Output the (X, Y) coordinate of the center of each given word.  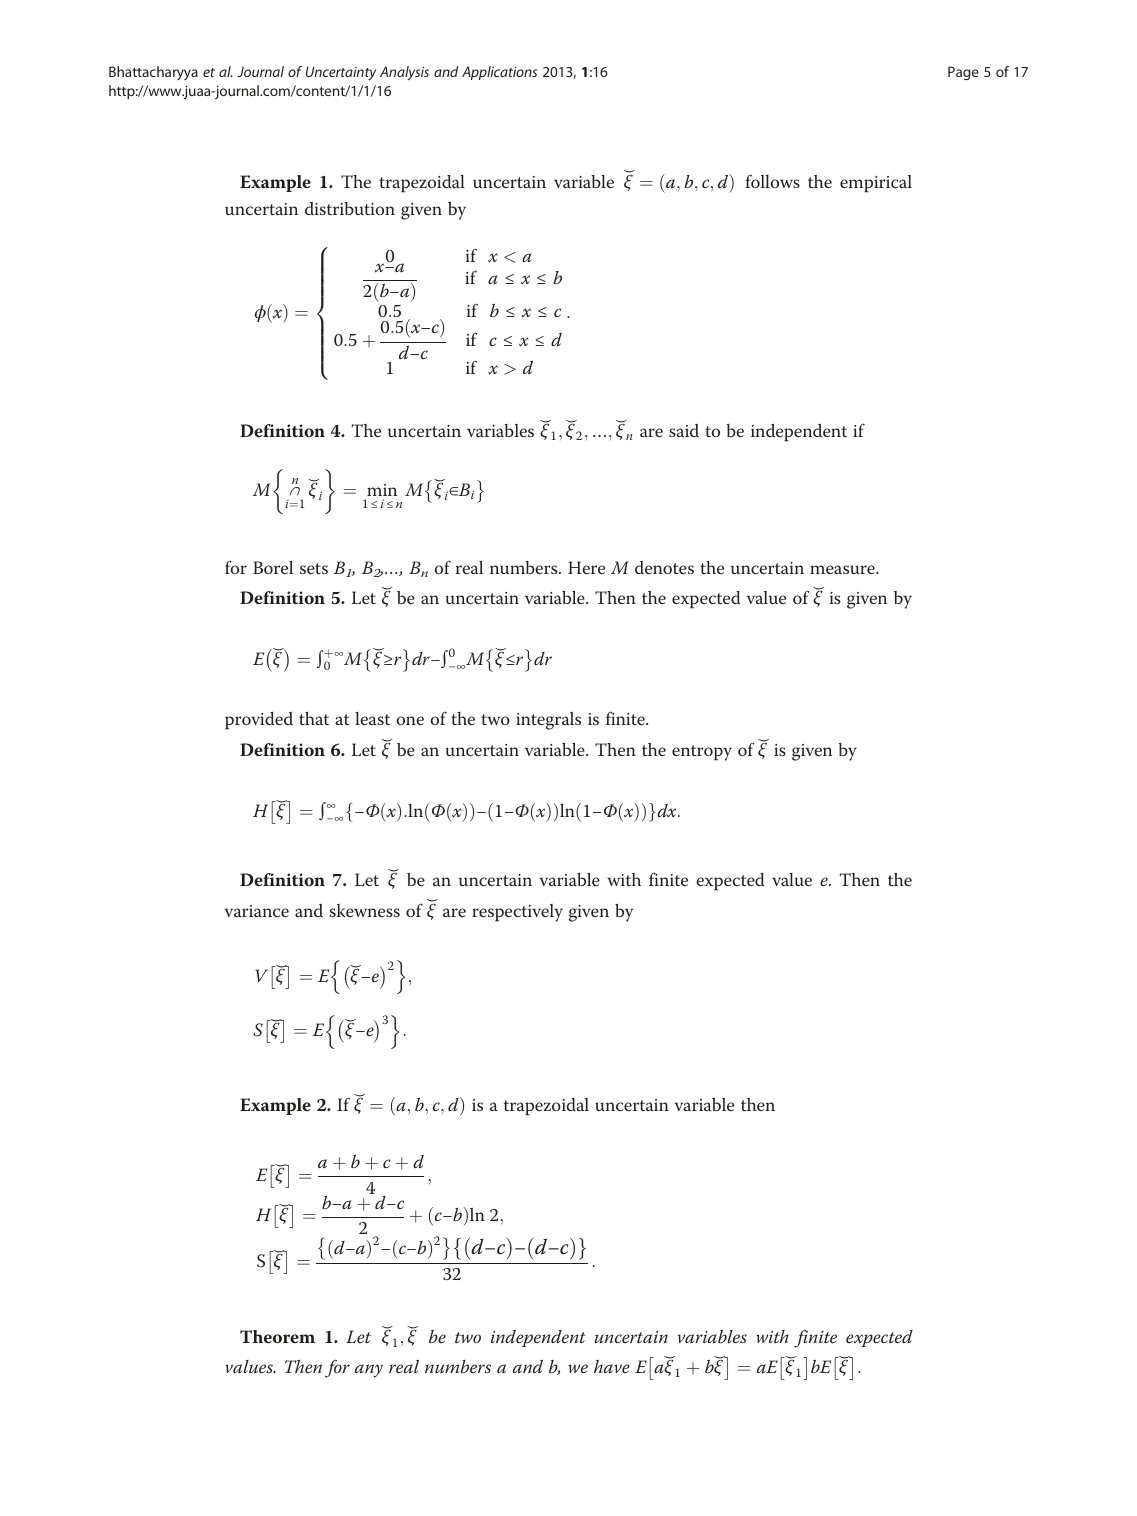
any (369, 1371)
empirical (876, 184)
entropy (702, 753)
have (612, 1366)
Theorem (277, 1336)
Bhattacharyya (153, 73)
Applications (499, 73)
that (314, 718)
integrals (548, 721)
